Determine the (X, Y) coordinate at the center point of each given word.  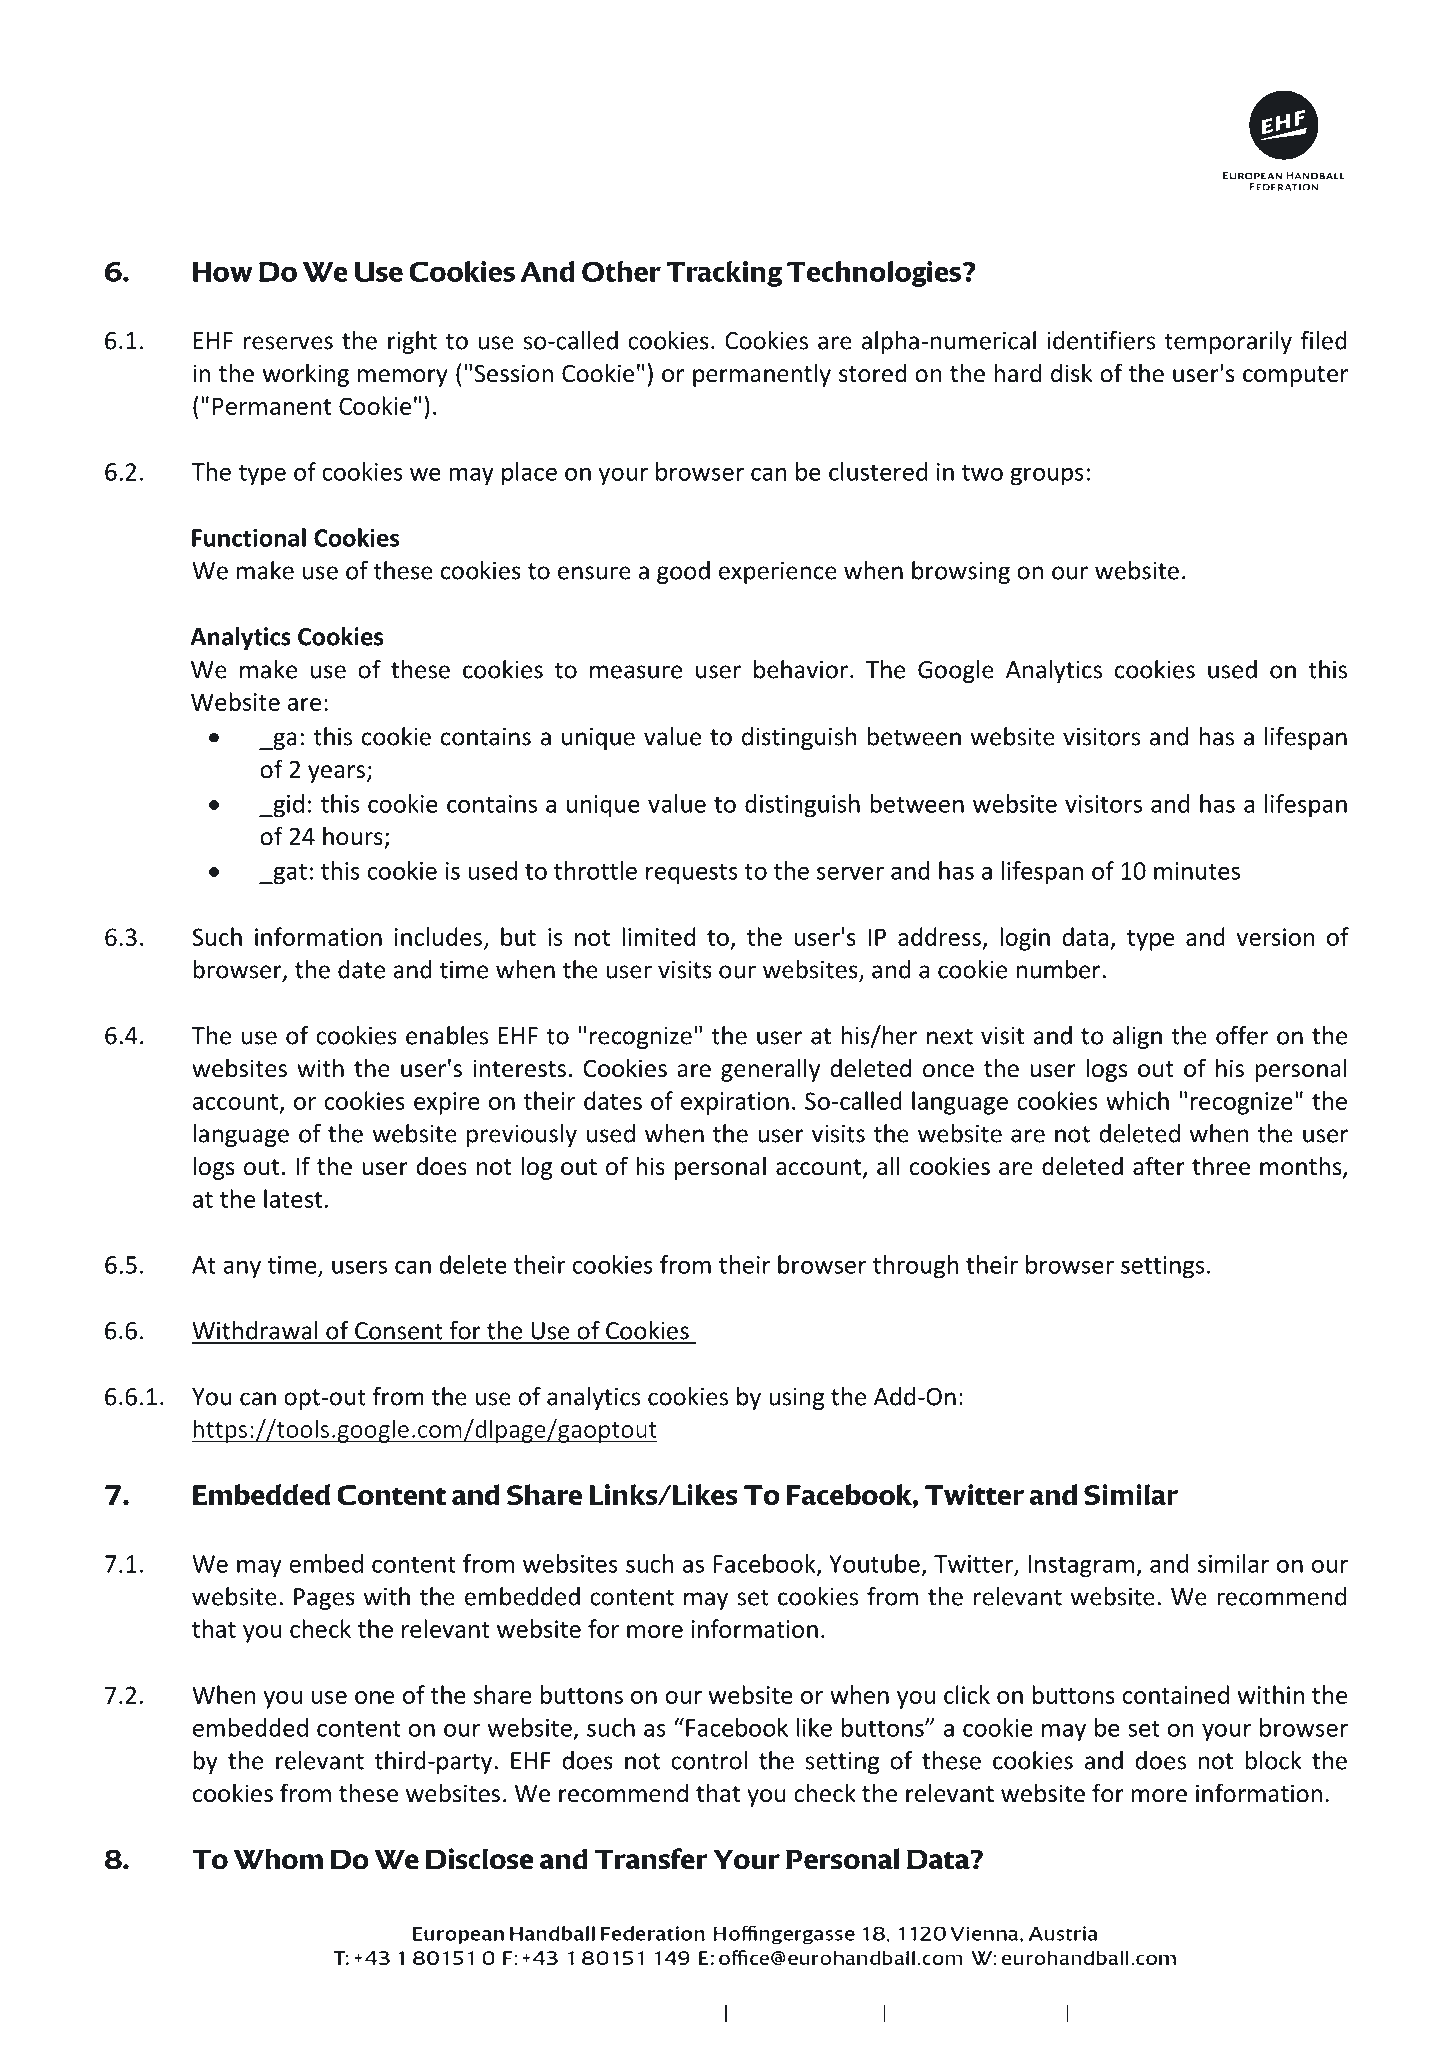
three (1221, 1166)
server (850, 873)
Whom (278, 1859)
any (242, 1269)
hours (353, 836)
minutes (1197, 871)
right (412, 342)
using (796, 1399)
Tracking (724, 274)
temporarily (1228, 342)
